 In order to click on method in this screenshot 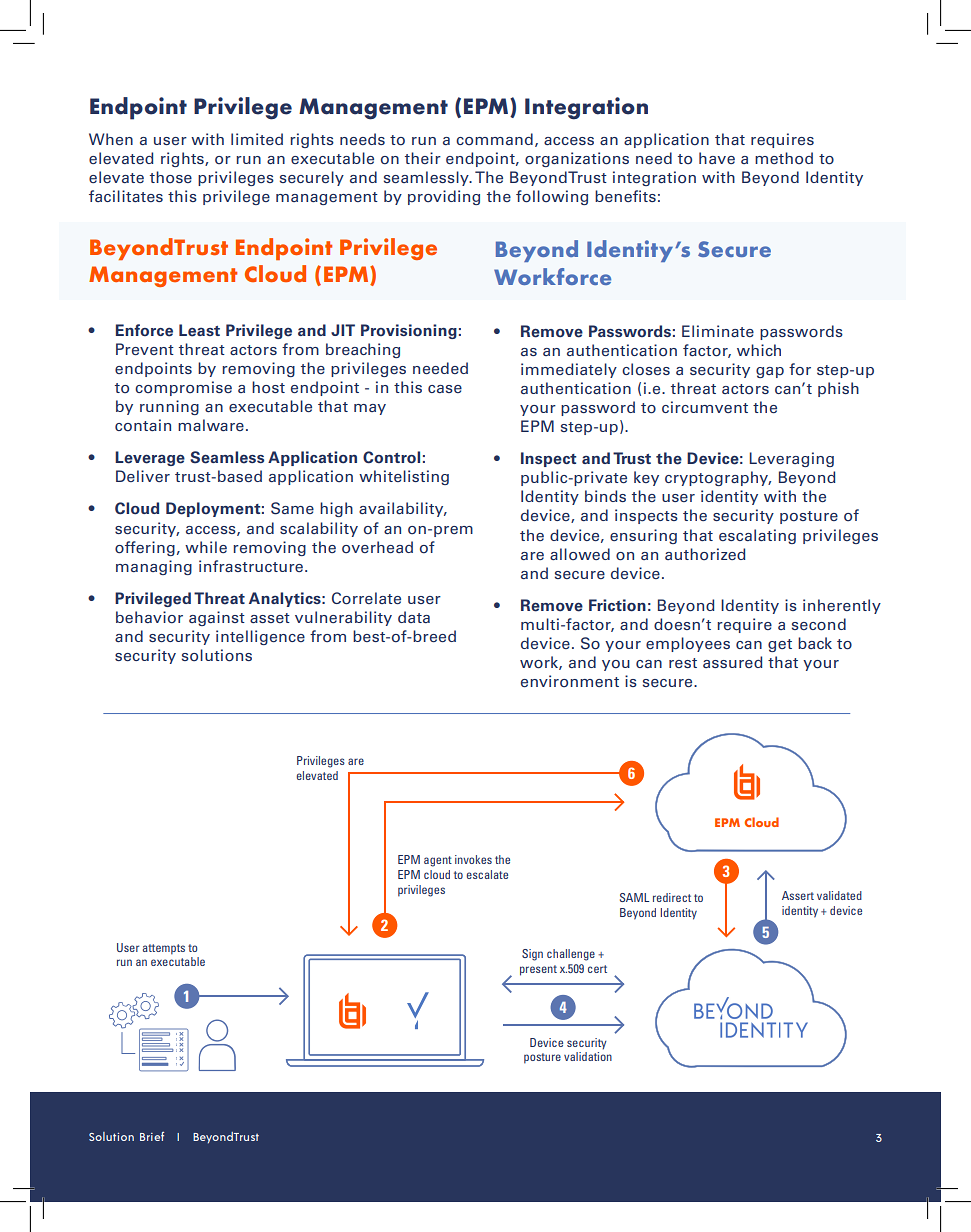, I will do `click(784, 158)`.
